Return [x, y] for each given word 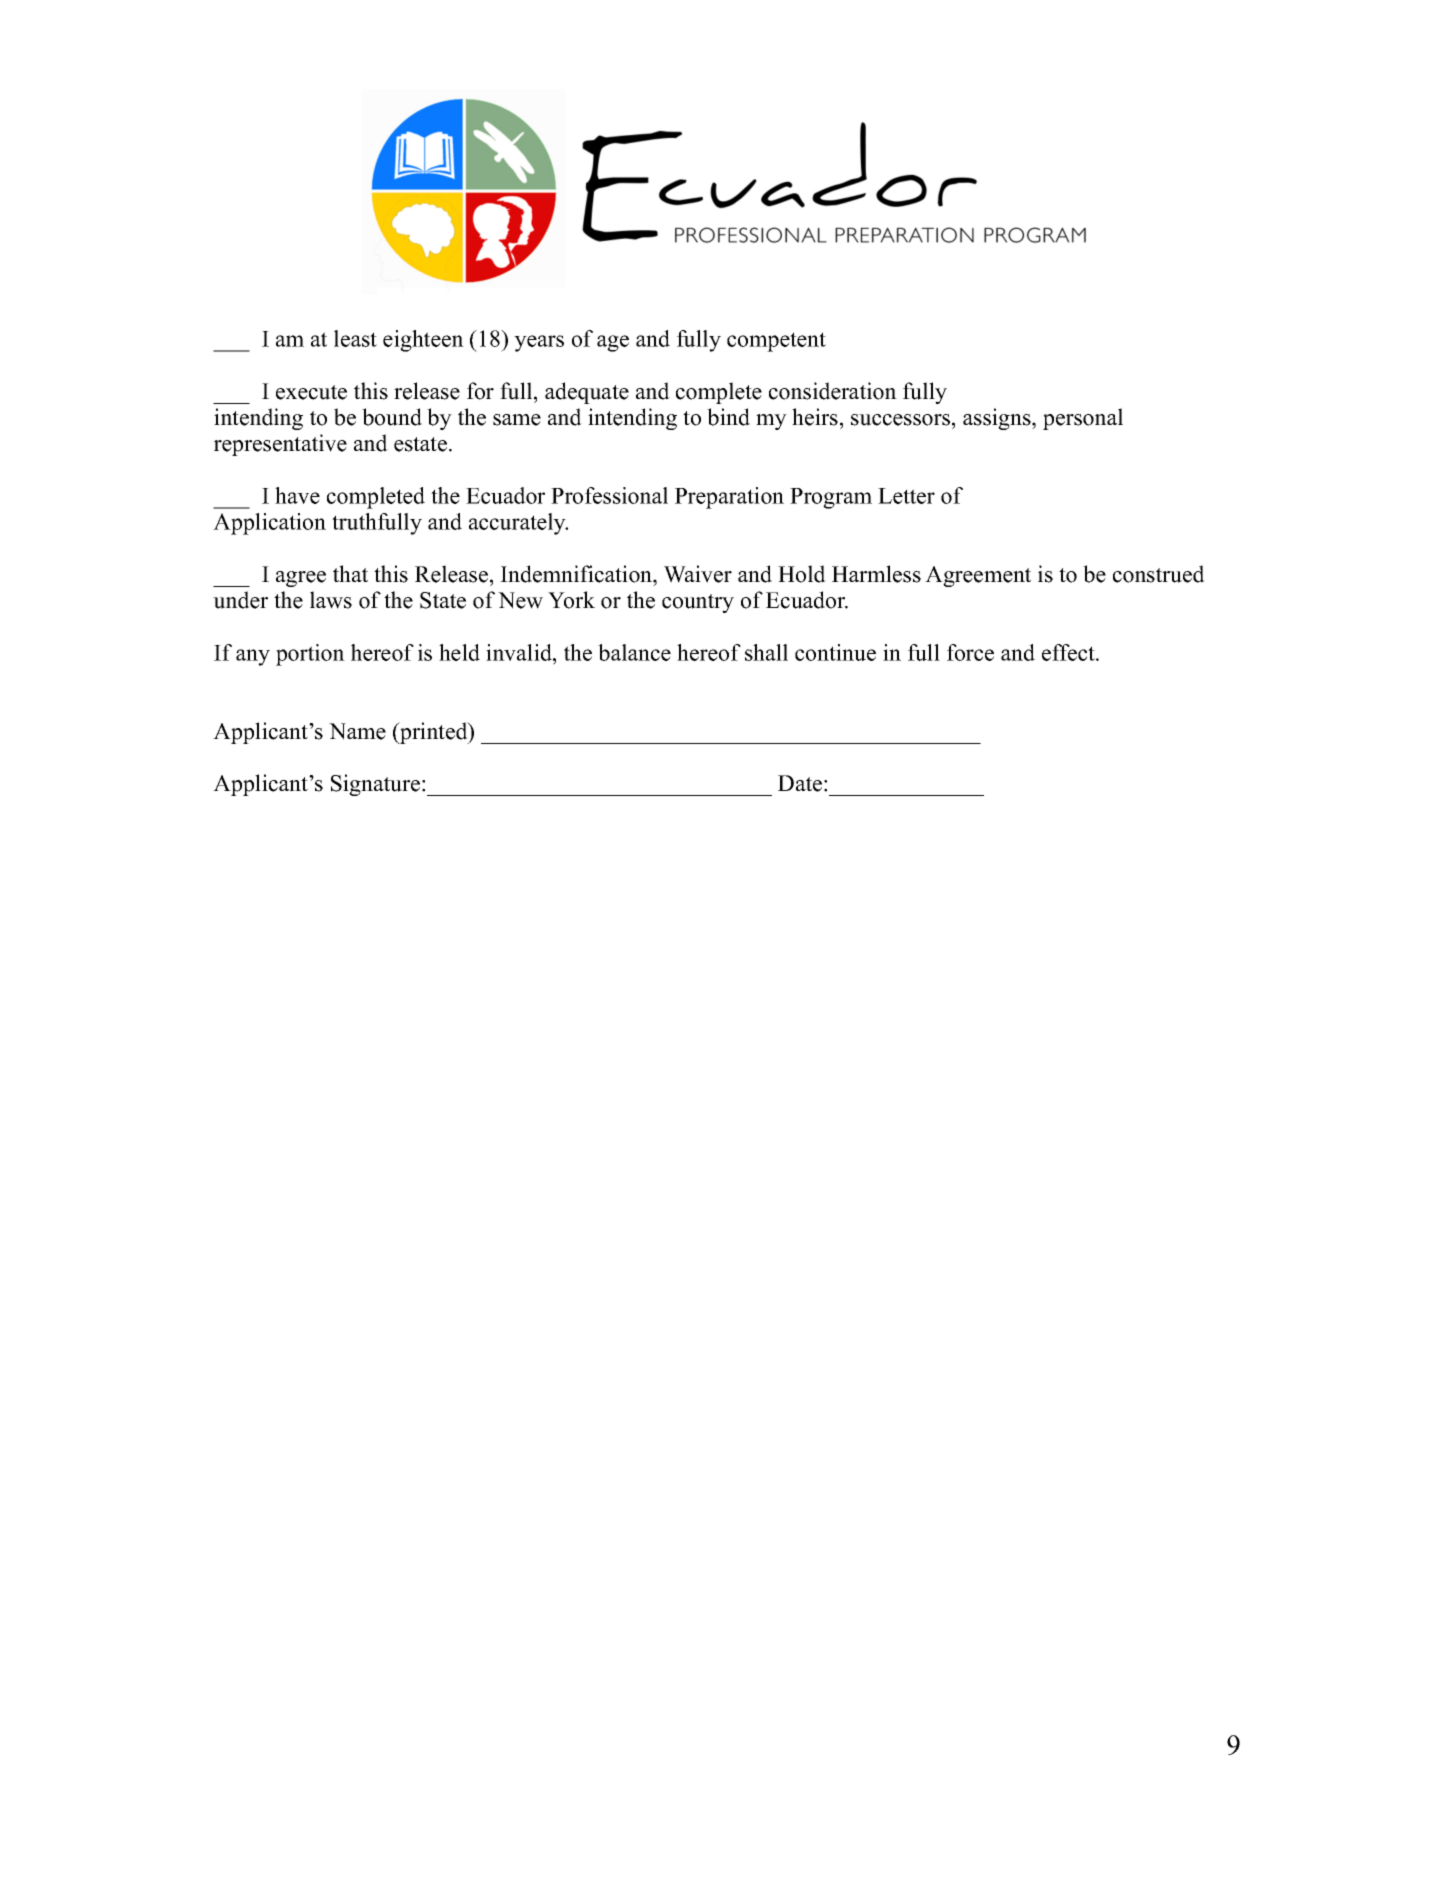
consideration [833, 391]
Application [269, 524]
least [355, 338]
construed [1159, 574]
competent [776, 342]
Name [357, 731]
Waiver [698, 574]
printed [434, 733]
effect [1069, 652]
